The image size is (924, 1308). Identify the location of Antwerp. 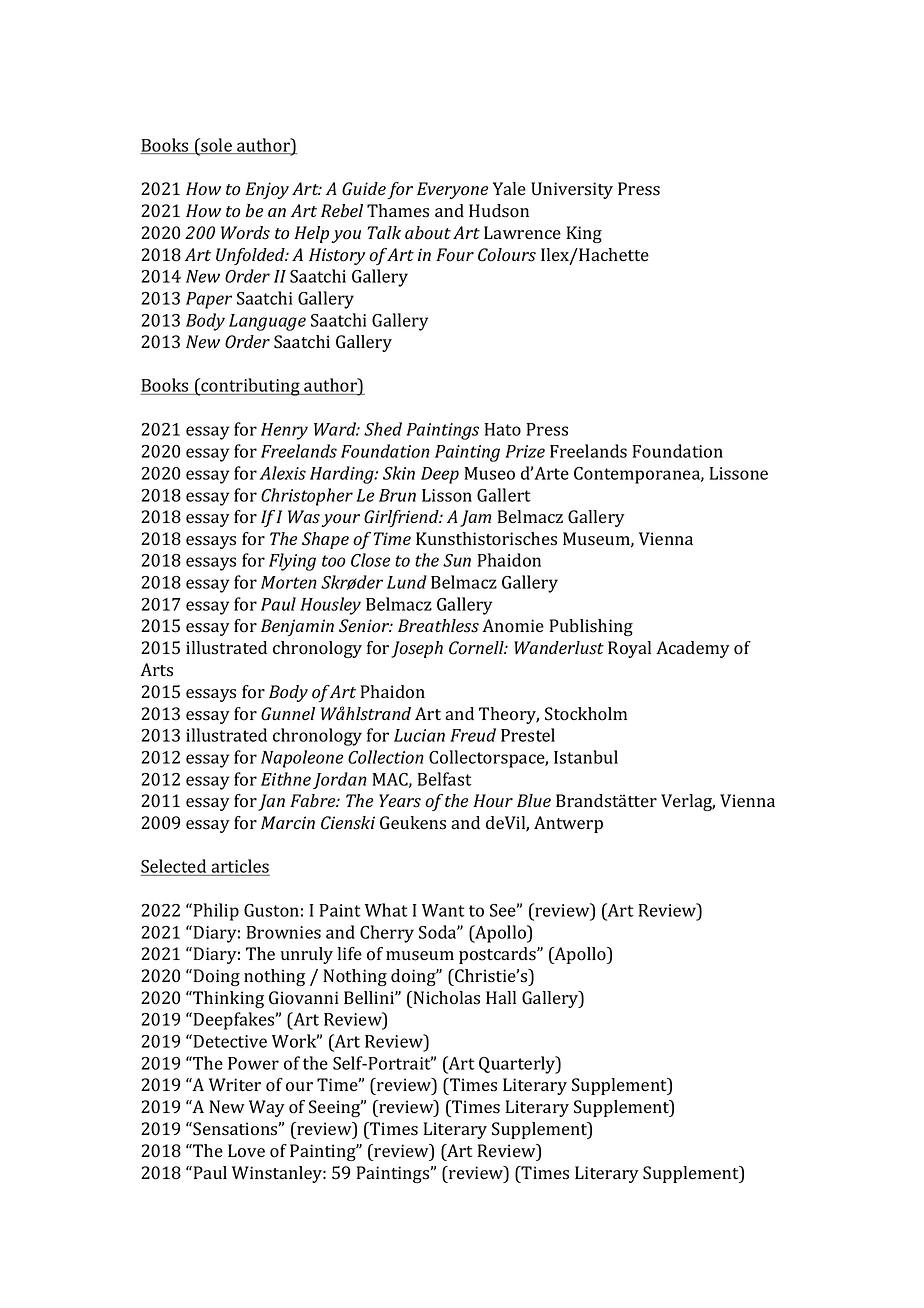
(568, 824).
